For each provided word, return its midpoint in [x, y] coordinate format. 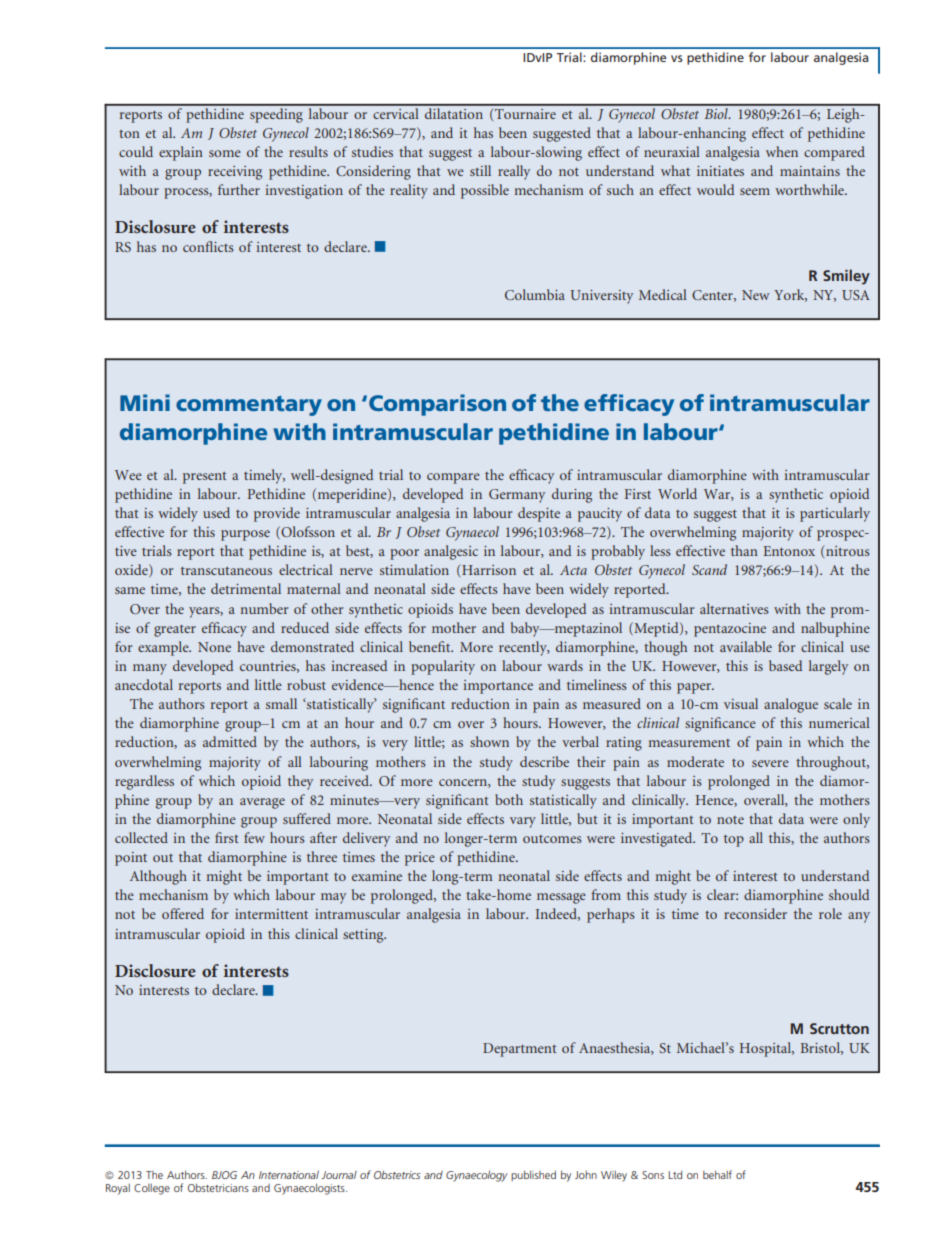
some [225, 153]
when [782, 151]
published [533, 1175]
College [152, 1189]
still [480, 170]
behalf [717, 1174]
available [746, 646]
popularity [443, 667]
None [214, 647]
